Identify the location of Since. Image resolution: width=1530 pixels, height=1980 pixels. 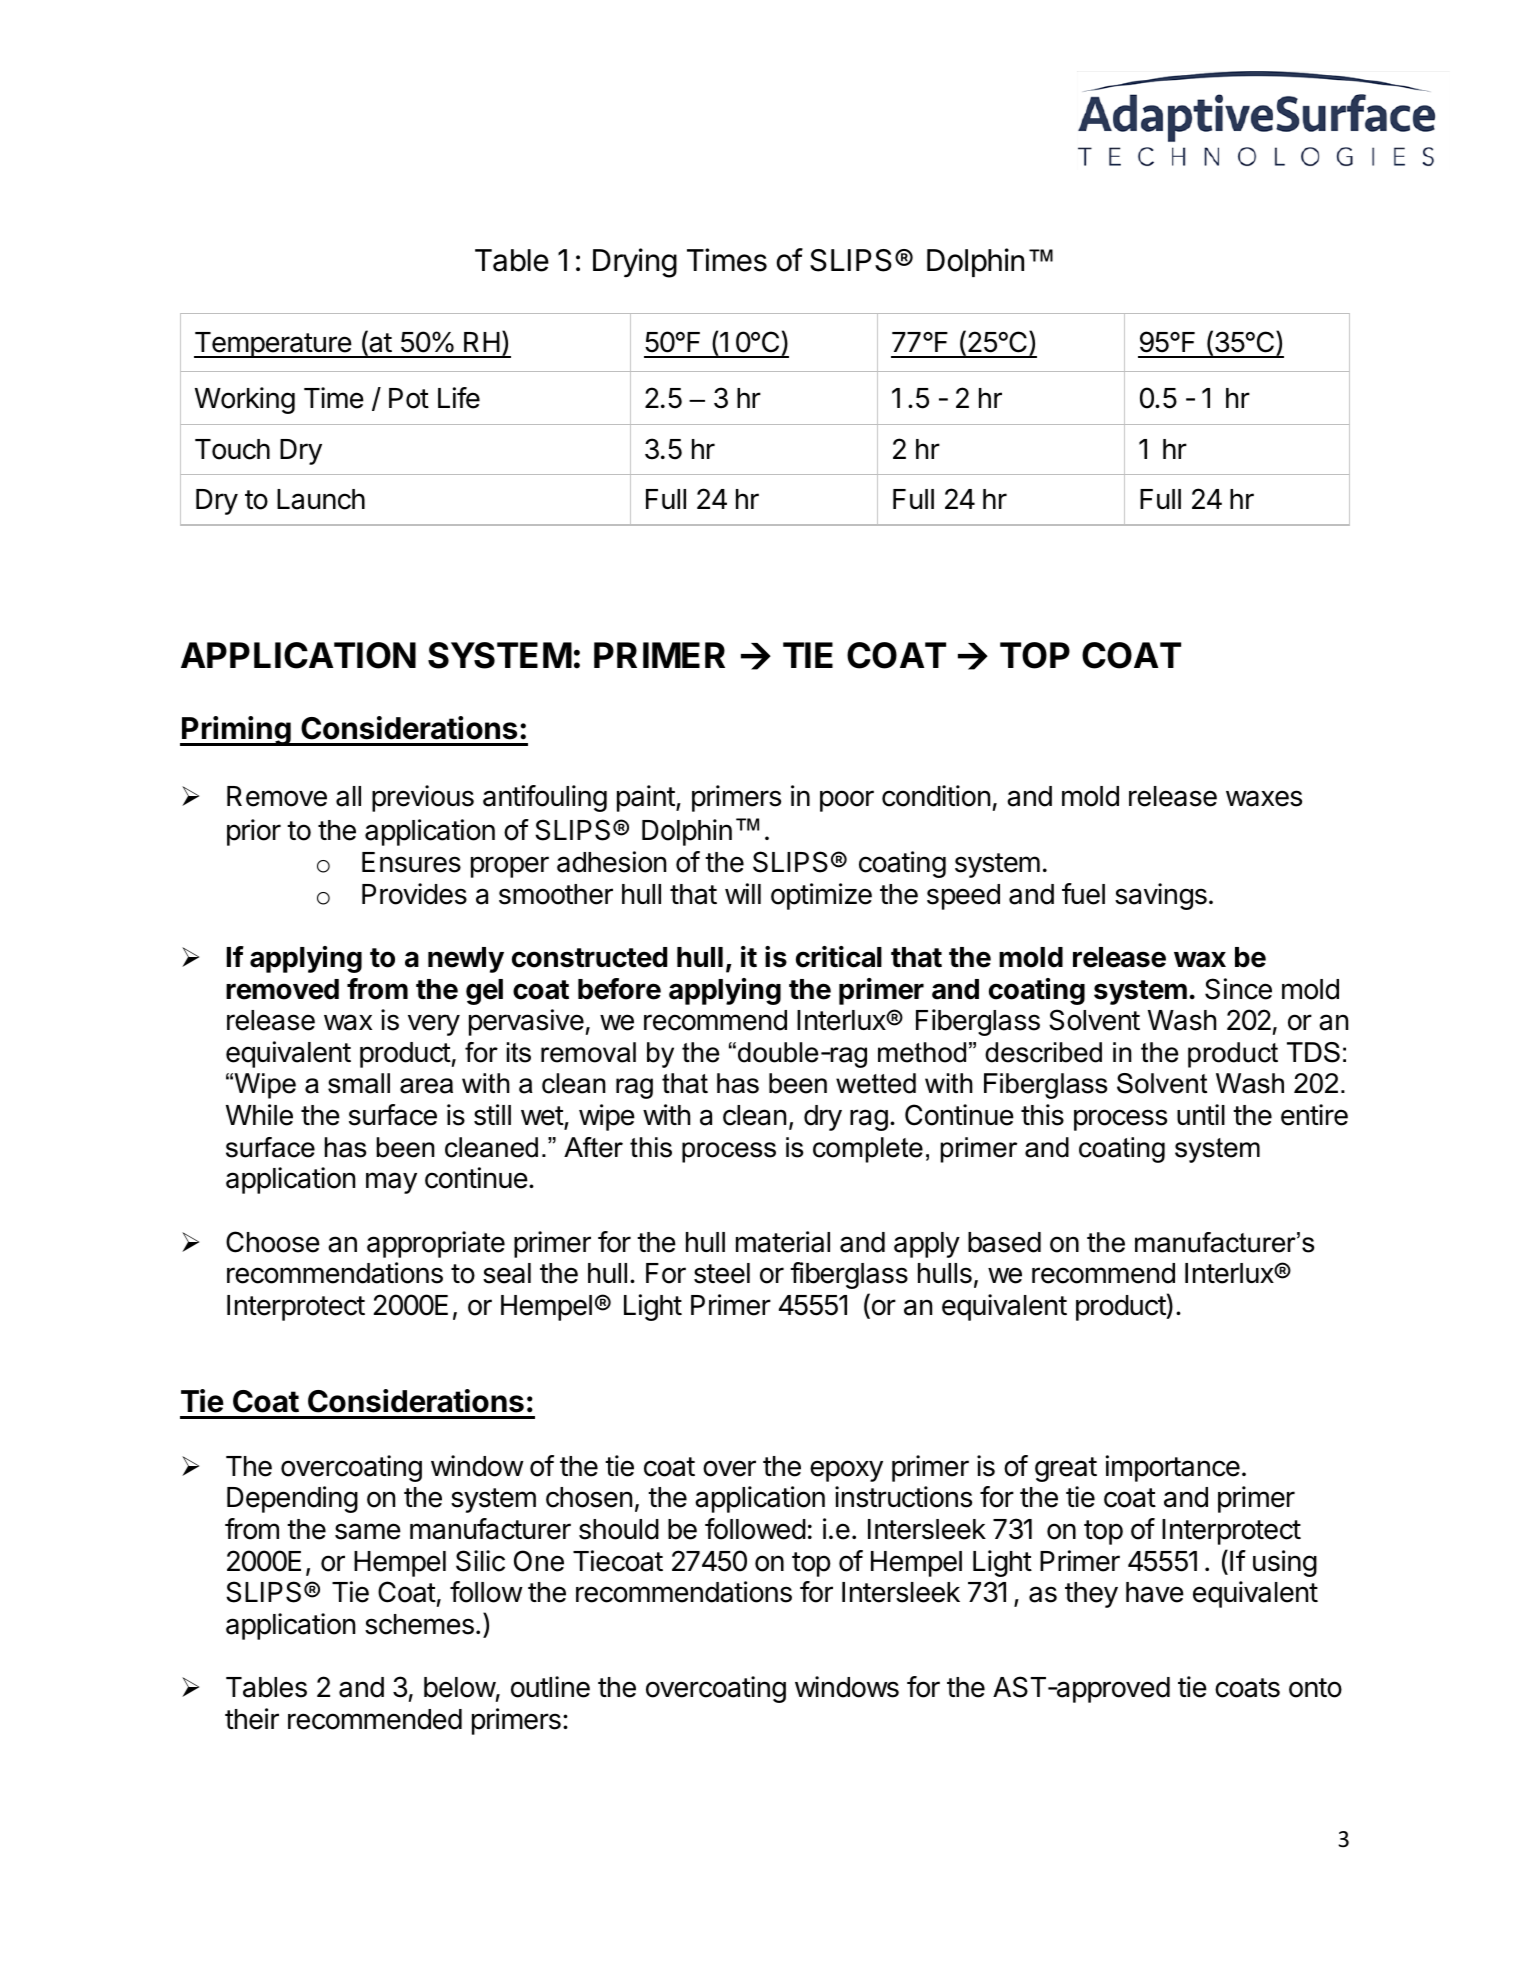
(1238, 989).
